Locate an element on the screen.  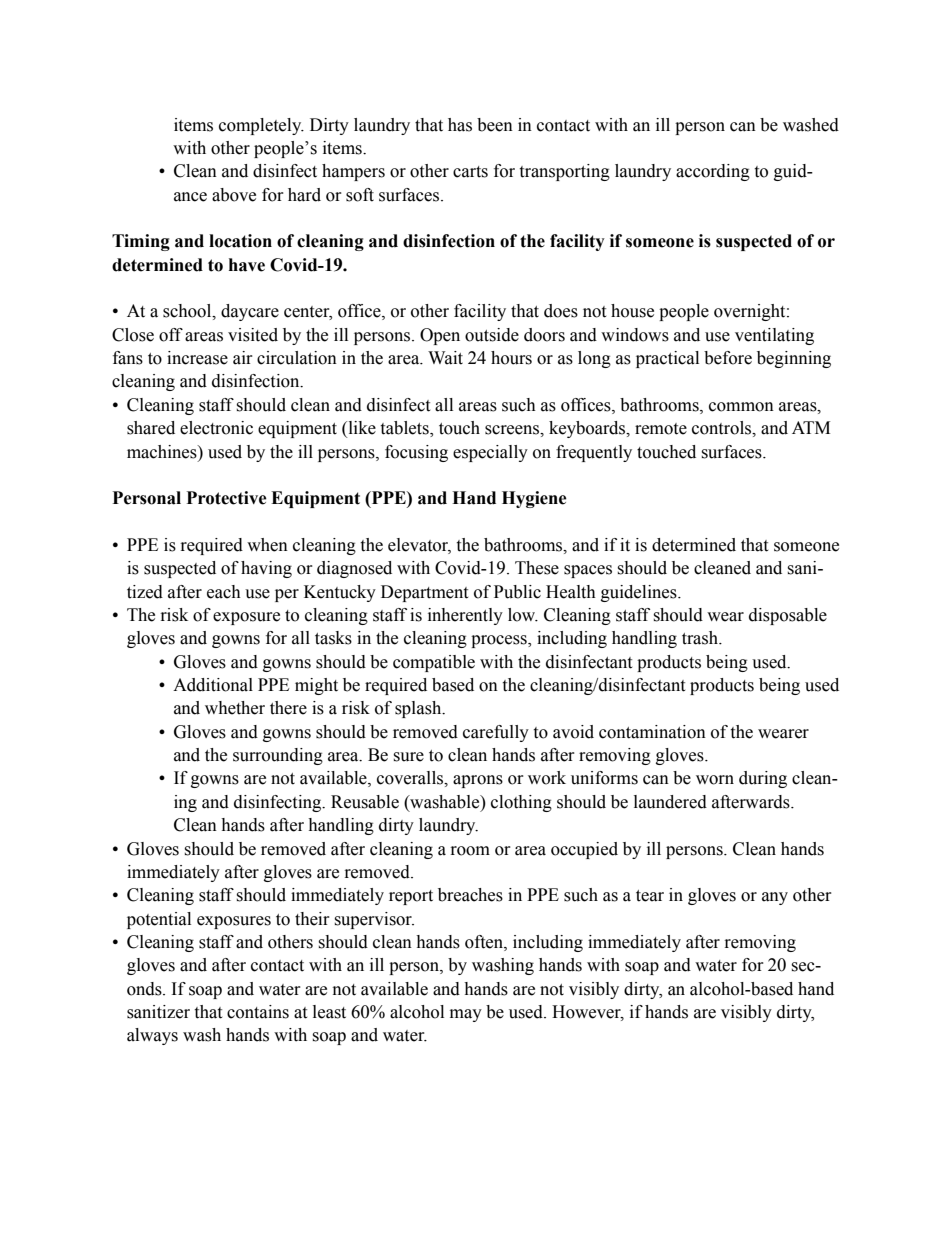
completely is located at coordinates (261, 126).
